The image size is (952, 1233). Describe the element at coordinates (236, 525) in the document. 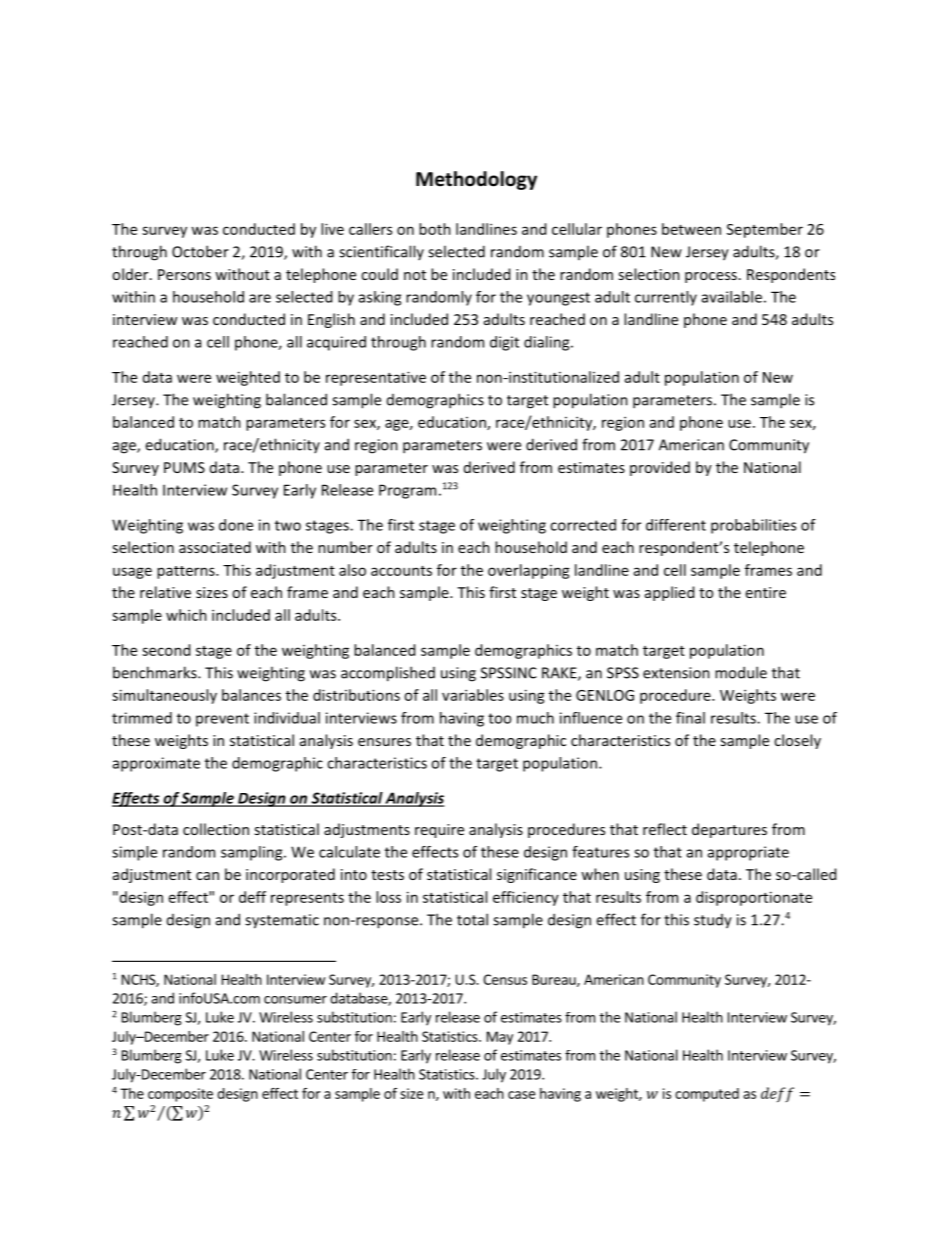

I see `done` at that location.
